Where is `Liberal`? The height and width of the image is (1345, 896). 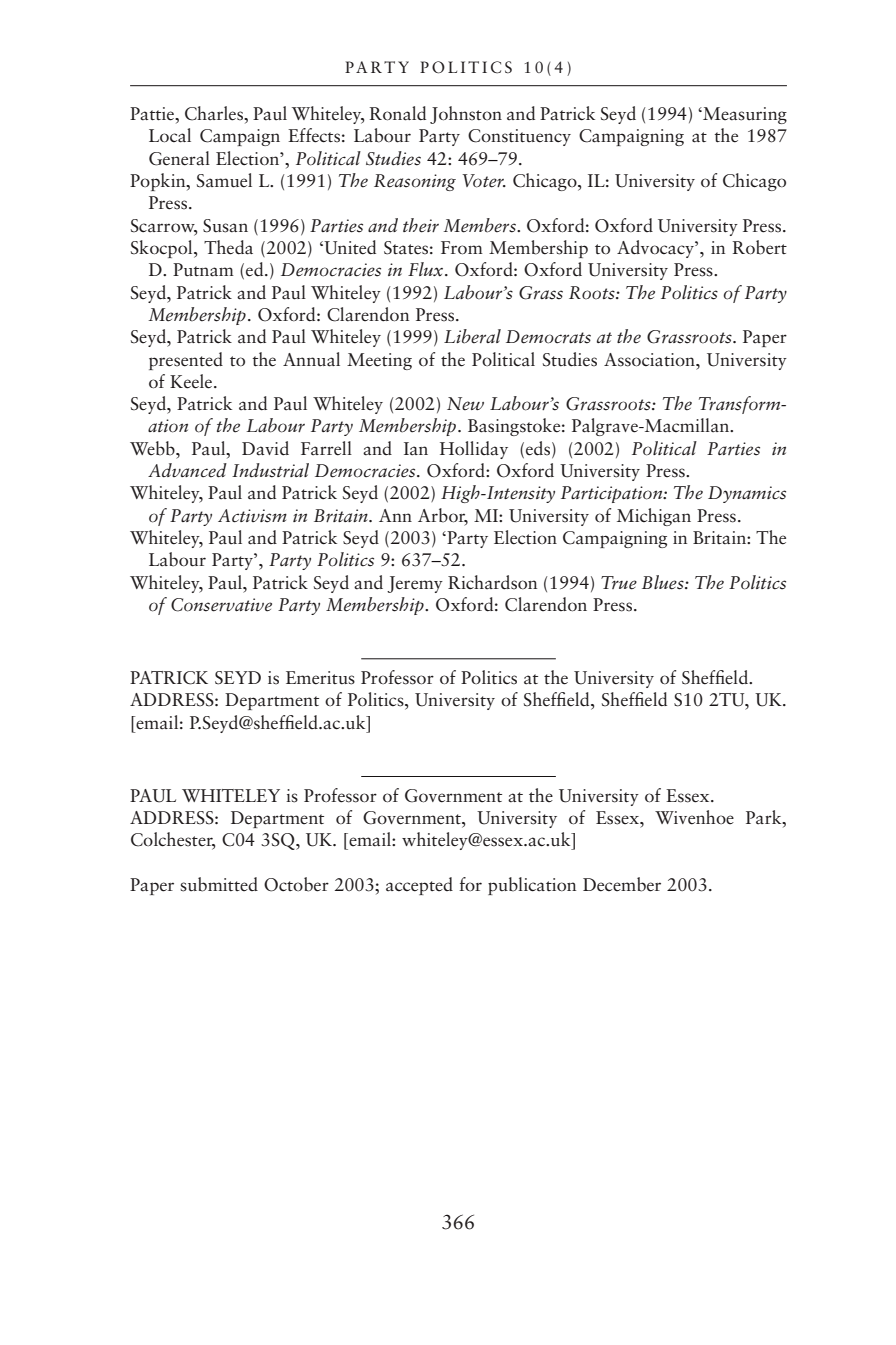 Liberal is located at coordinates (472, 336).
